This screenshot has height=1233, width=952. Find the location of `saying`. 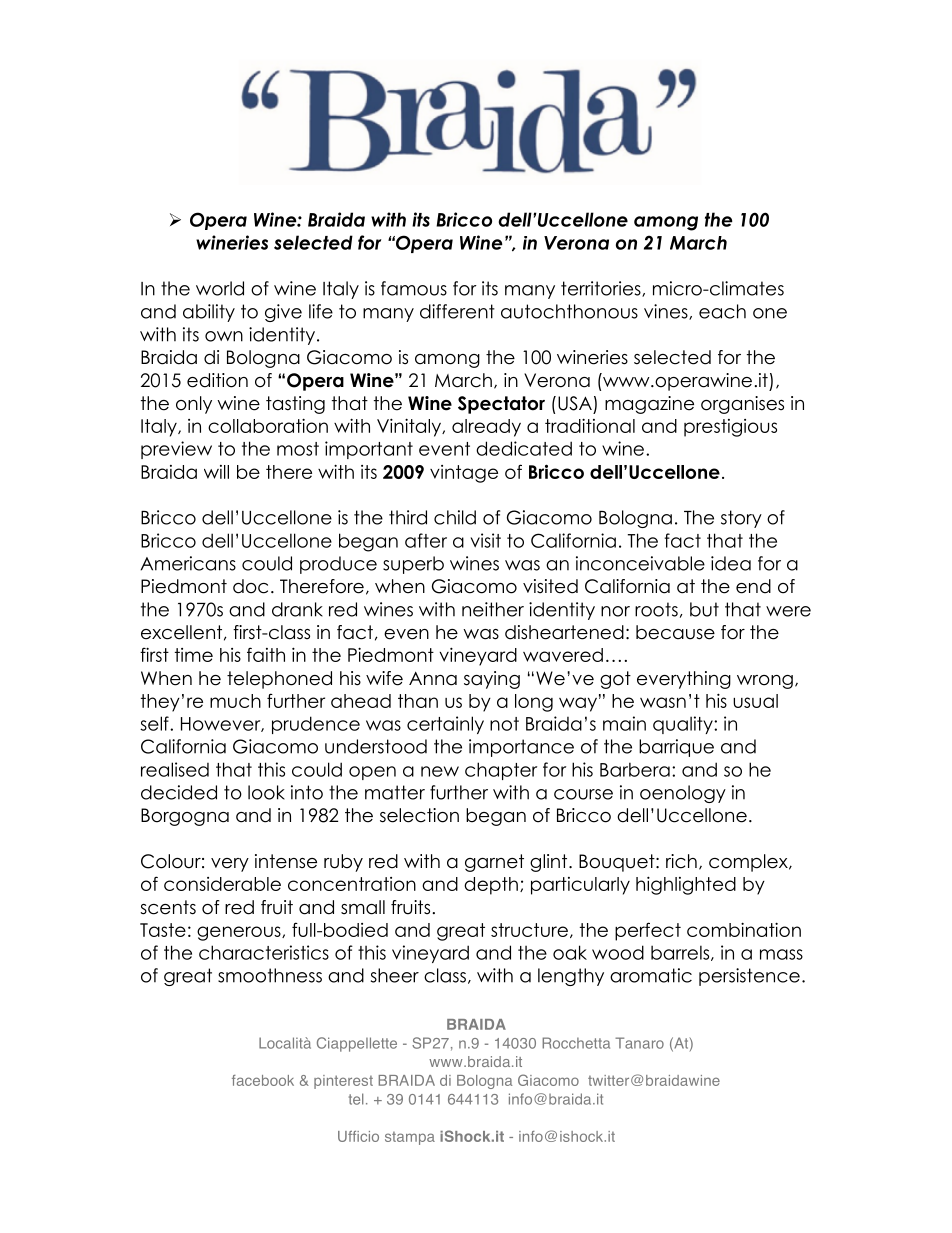

saying is located at coordinates (492, 680).
